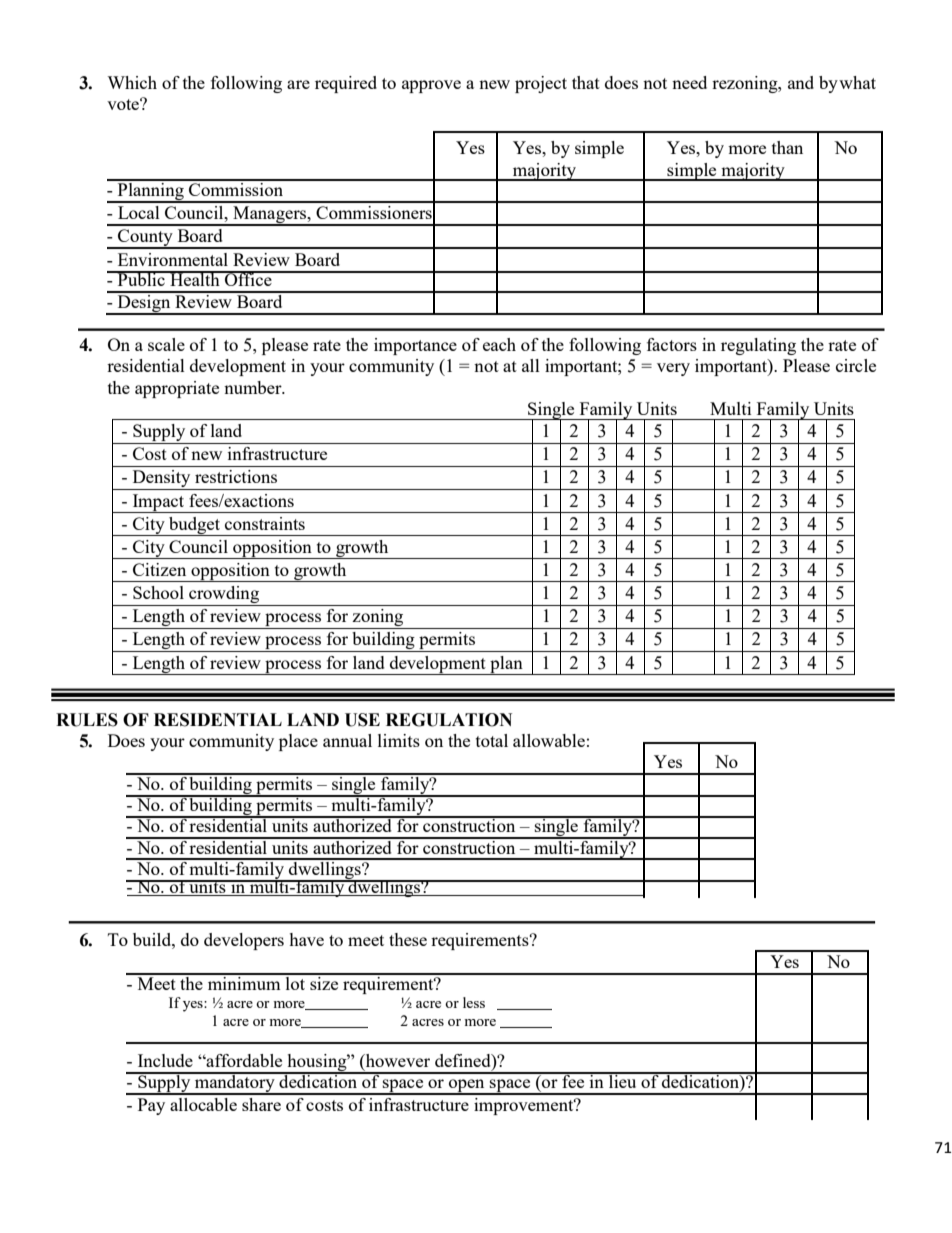 Image resolution: width=952 pixels, height=1233 pixels. Describe the element at coordinates (549, 740) in the image. I see `allowable` at that location.
